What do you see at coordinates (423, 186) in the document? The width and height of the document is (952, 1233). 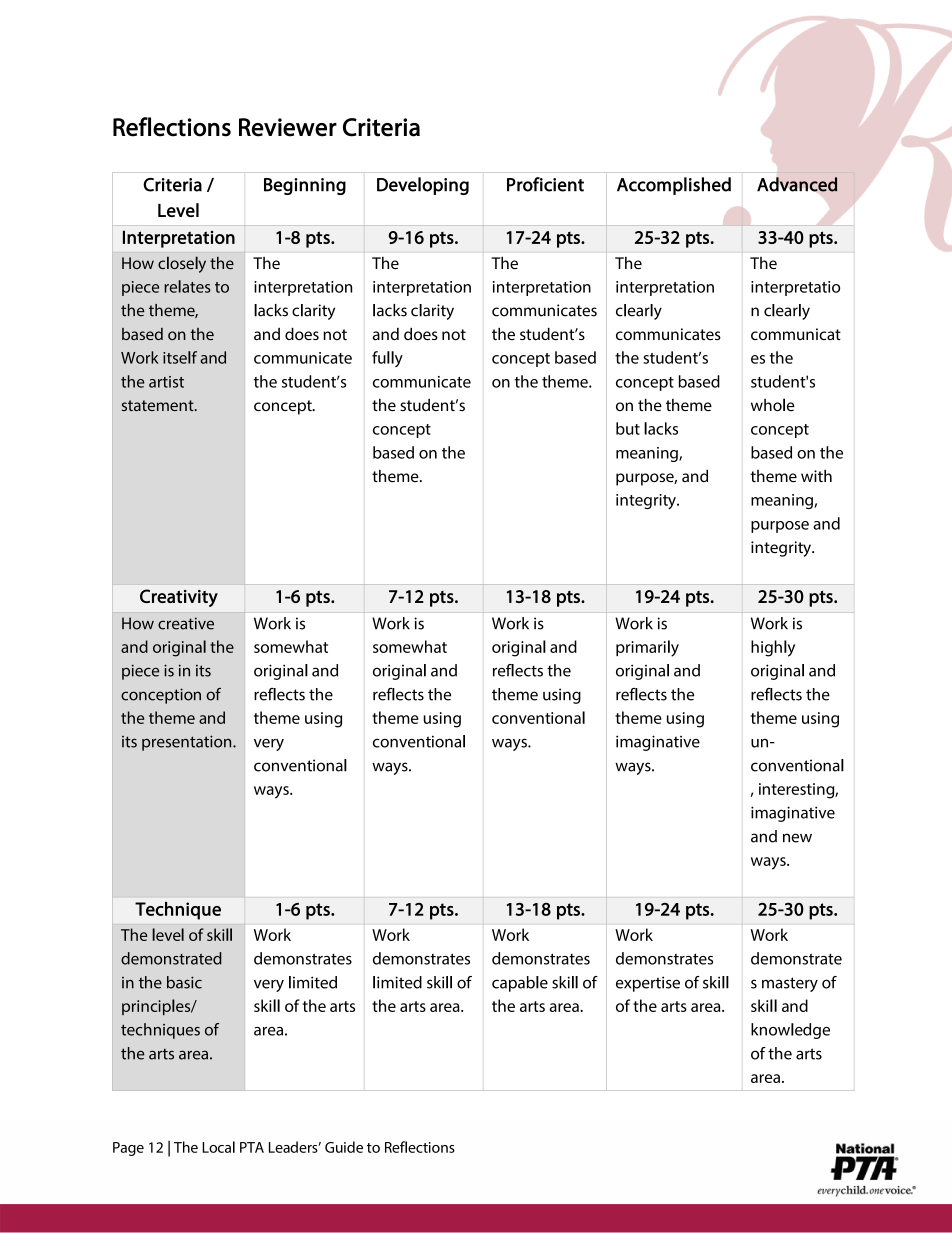 I see `Developing` at bounding box center [423, 186].
